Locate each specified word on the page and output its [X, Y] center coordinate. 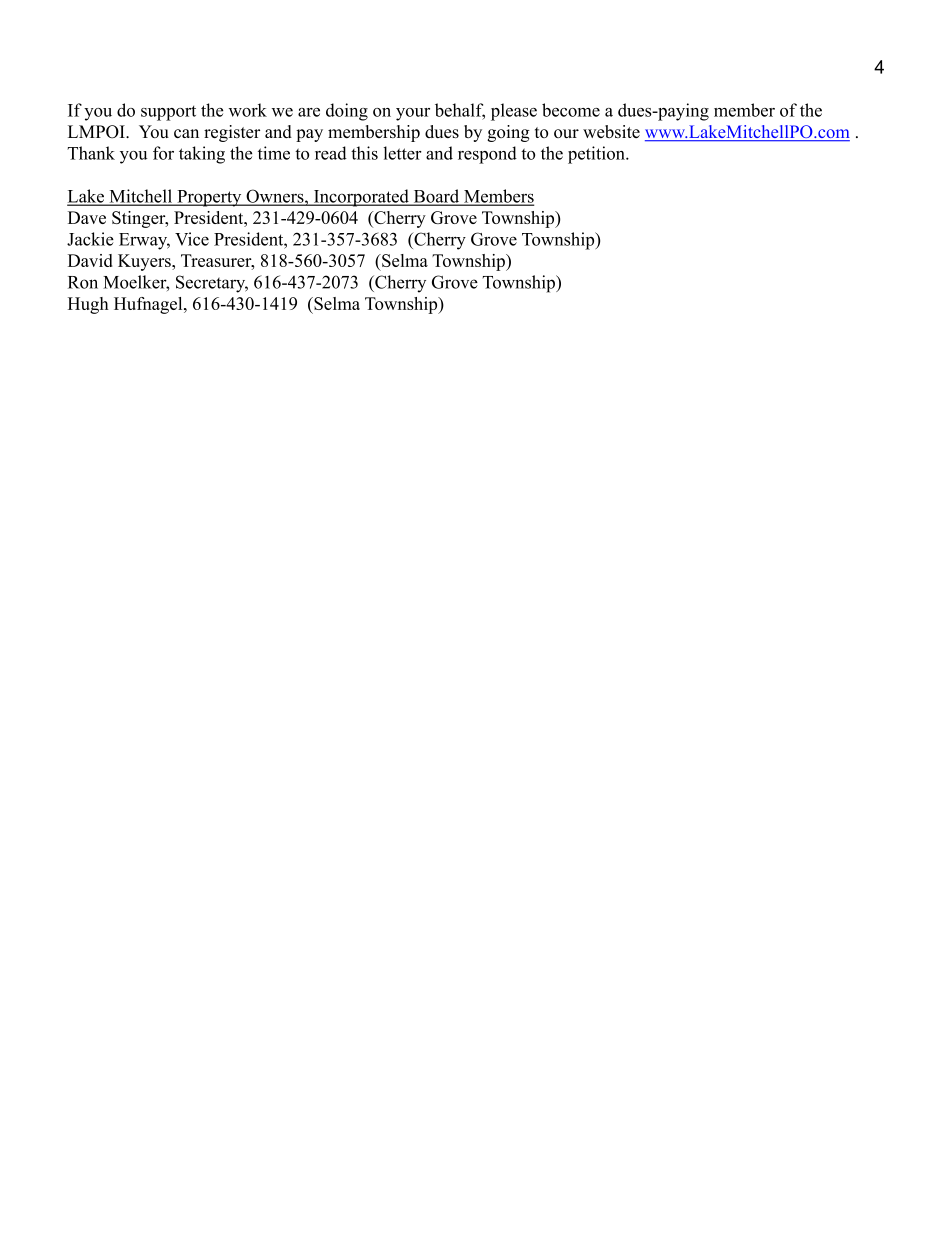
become [571, 110]
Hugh [88, 305]
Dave [87, 217]
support [168, 113]
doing [347, 112]
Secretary [212, 284]
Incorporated [361, 198]
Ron [83, 282]
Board [436, 197]
